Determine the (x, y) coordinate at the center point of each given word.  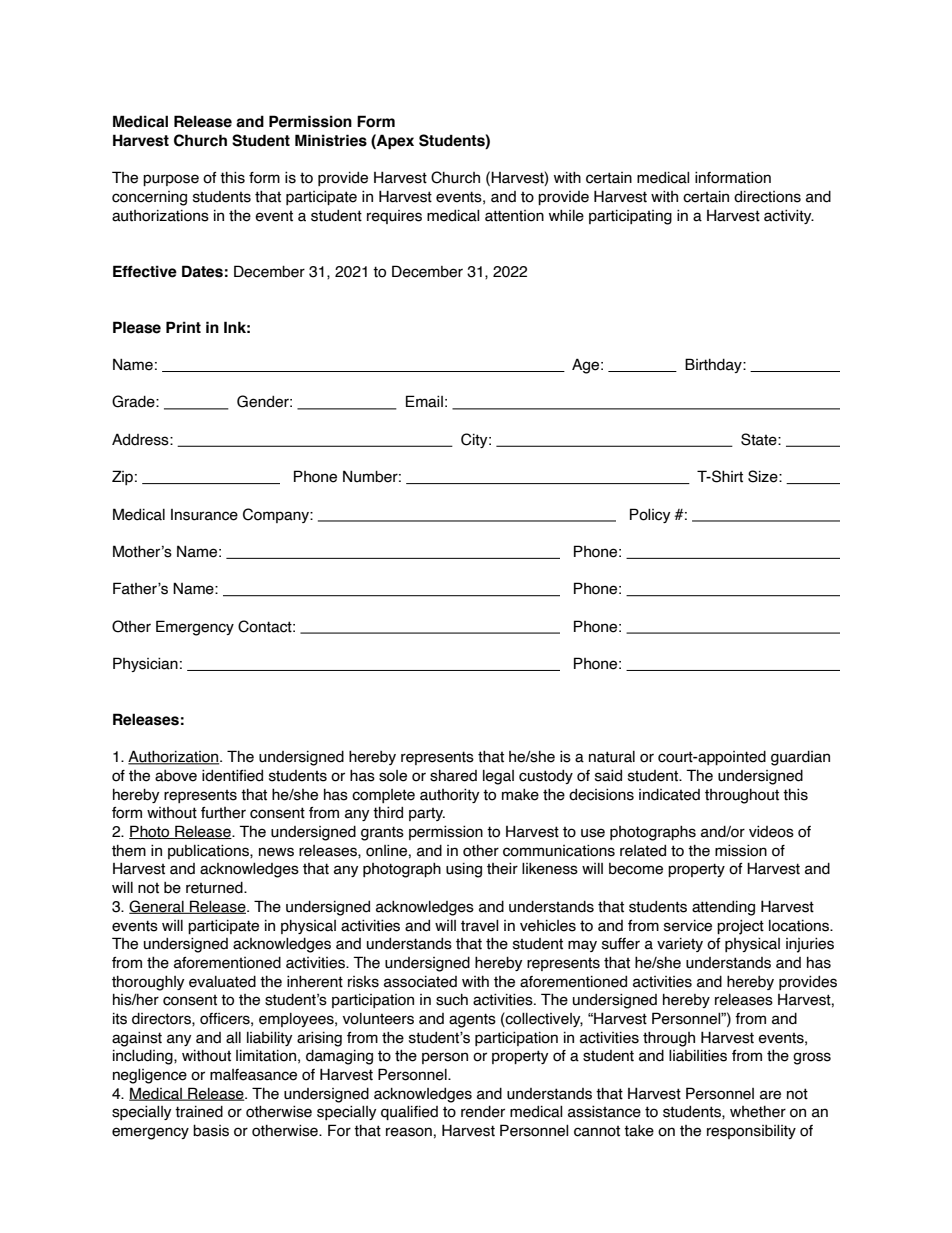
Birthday (714, 365)
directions (767, 197)
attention (514, 216)
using (464, 870)
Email (424, 401)
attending (723, 908)
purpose (171, 180)
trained (199, 1112)
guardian (800, 758)
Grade (134, 401)
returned (215, 888)
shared (453, 776)
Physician (145, 664)
